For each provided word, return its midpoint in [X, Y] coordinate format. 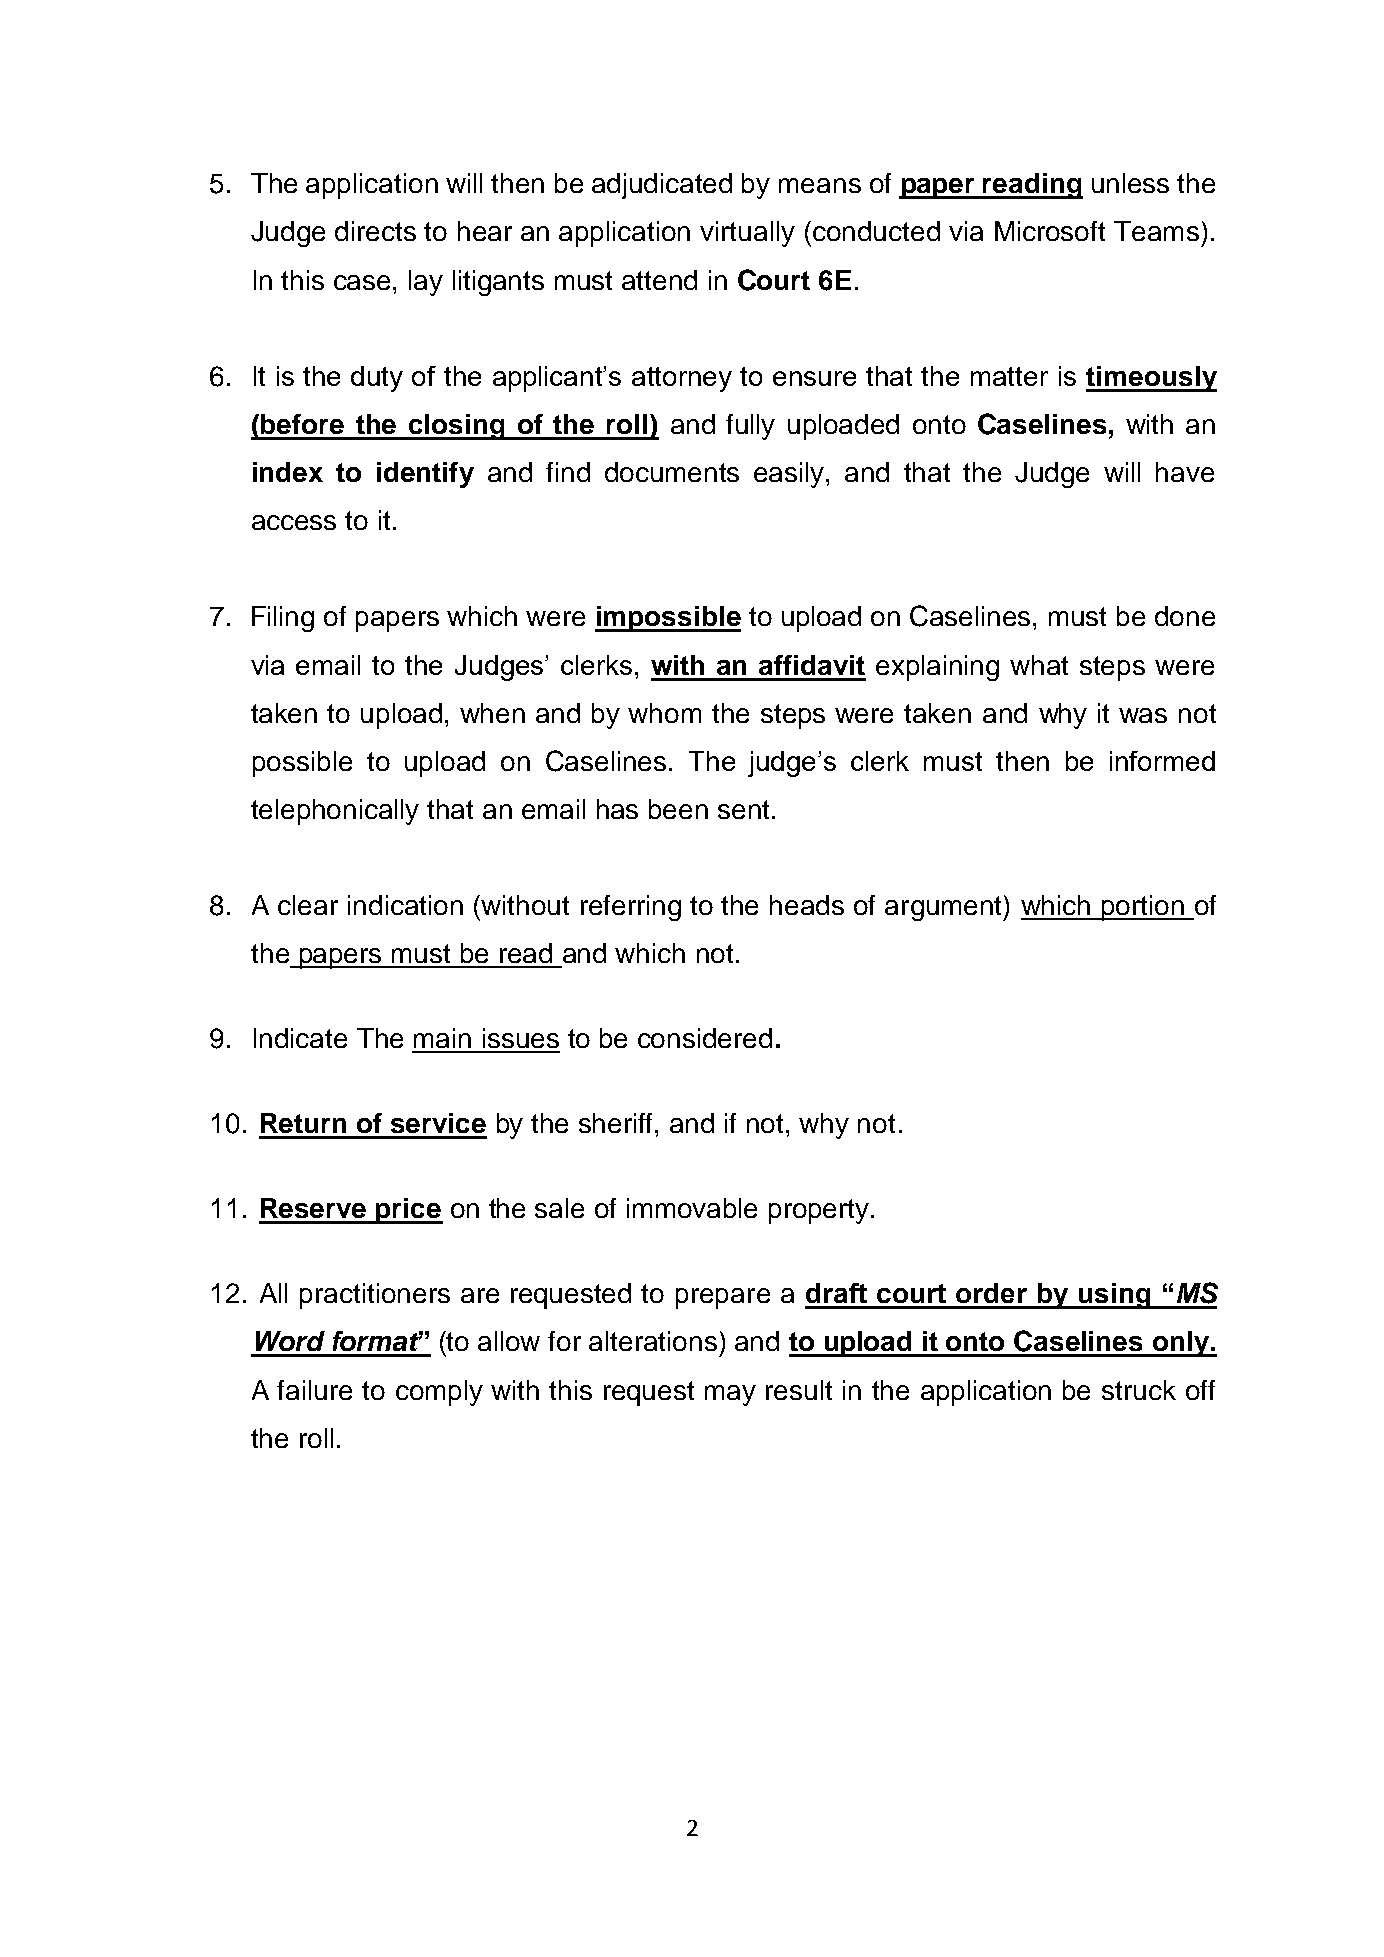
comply [439, 1393]
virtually [747, 234]
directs [375, 231]
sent [743, 809]
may [730, 1395]
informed [1162, 761]
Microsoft [1050, 231]
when [492, 713]
